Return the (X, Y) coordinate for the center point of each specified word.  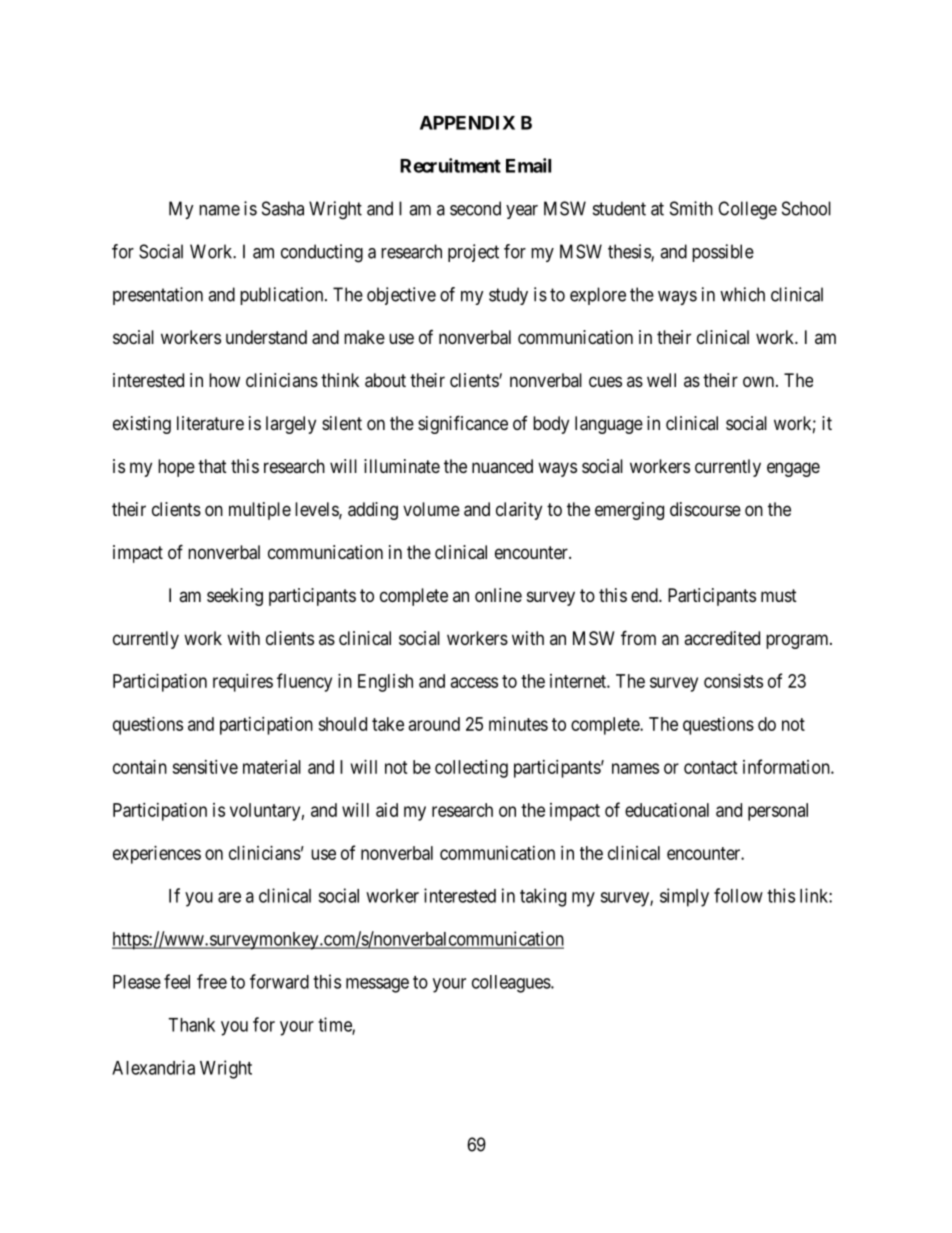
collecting (471, 769)
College (747, 210)
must (779, 595)
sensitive (205, 767)
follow (738, 895)
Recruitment (450, 165)
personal (778, 812)
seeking (235, 597)
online (498, 595)
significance (463, 424)
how (224, 380)
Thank (191, 1025)
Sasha (283, 208)
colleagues (512, 984)
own (760, 381)
